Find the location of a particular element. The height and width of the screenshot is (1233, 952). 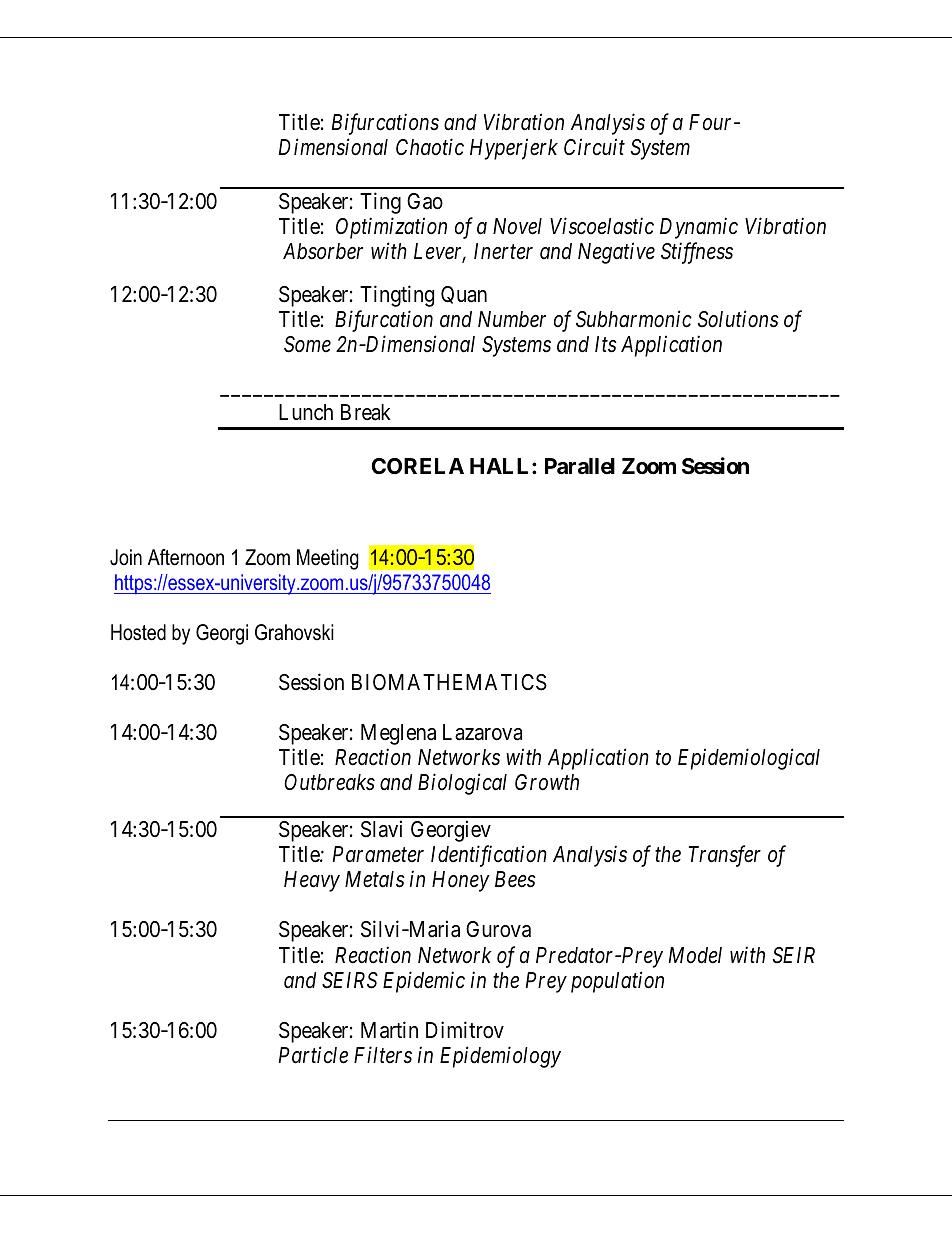

Absorber is located at coordinates (323, 251).
